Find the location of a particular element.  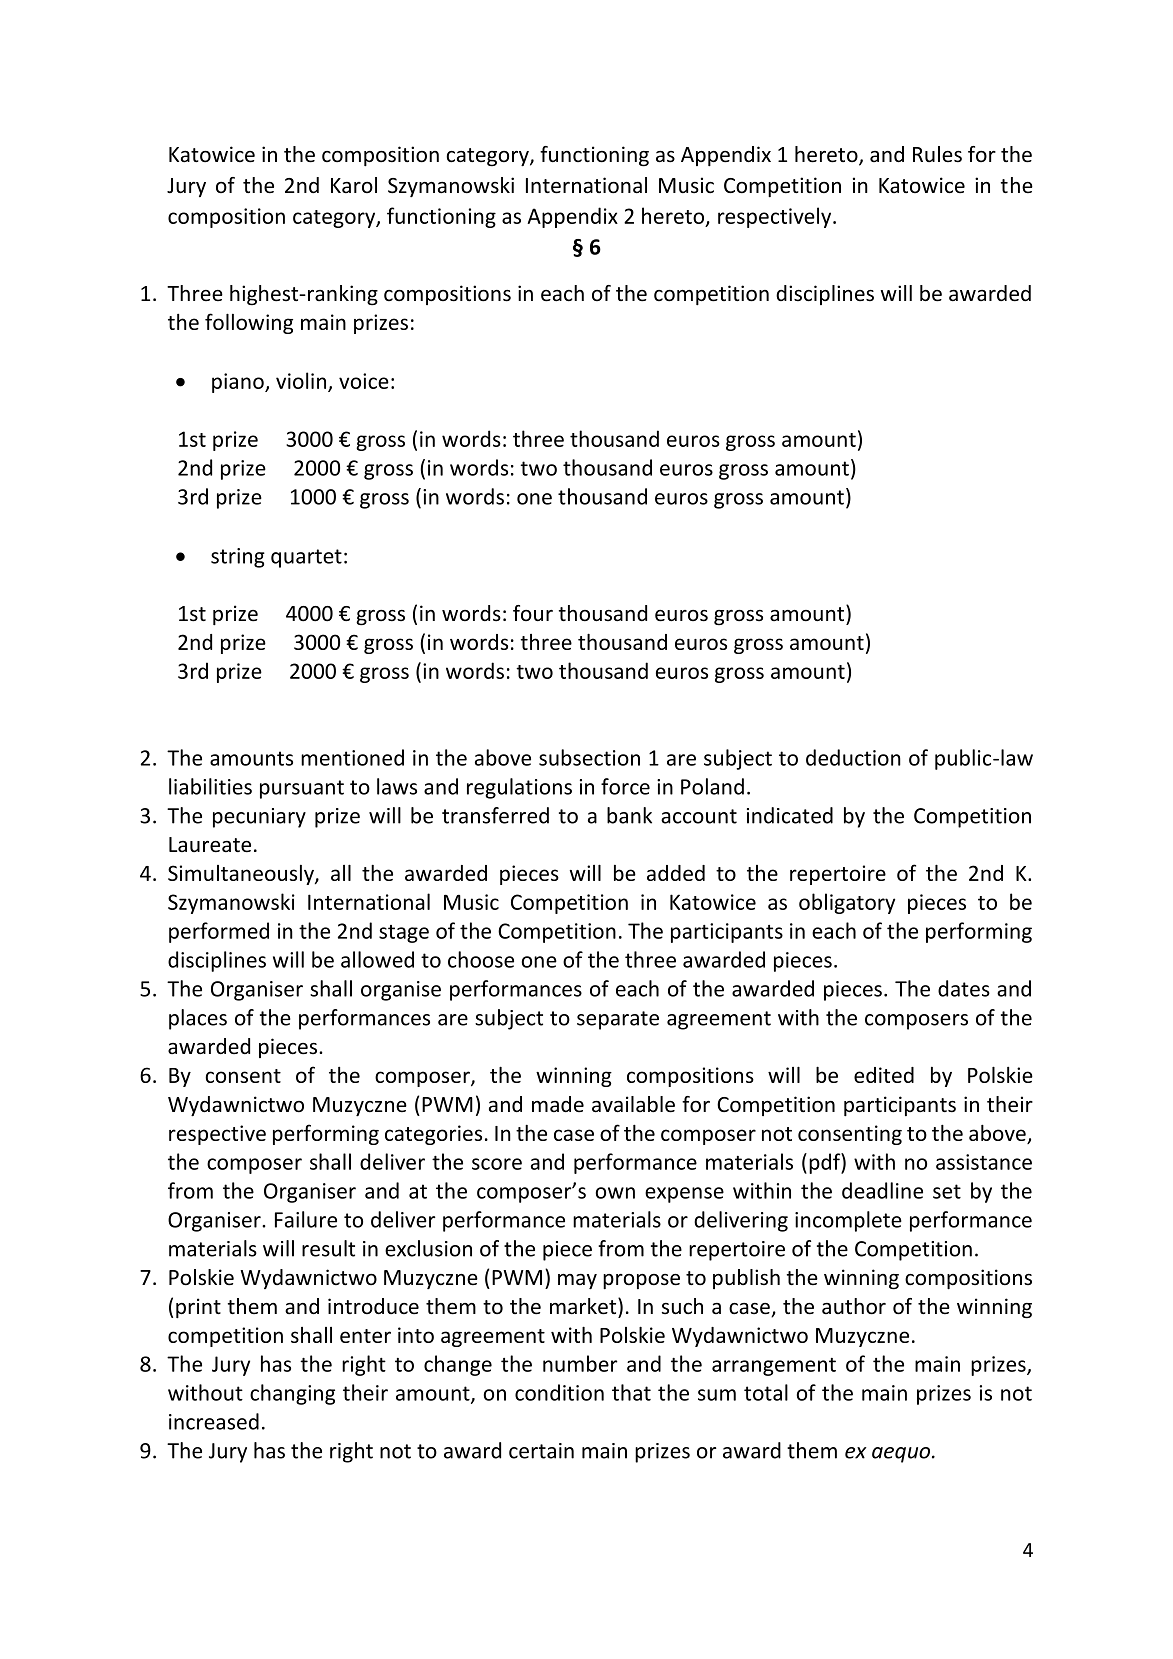

following is located at coordinates (249, 323).
